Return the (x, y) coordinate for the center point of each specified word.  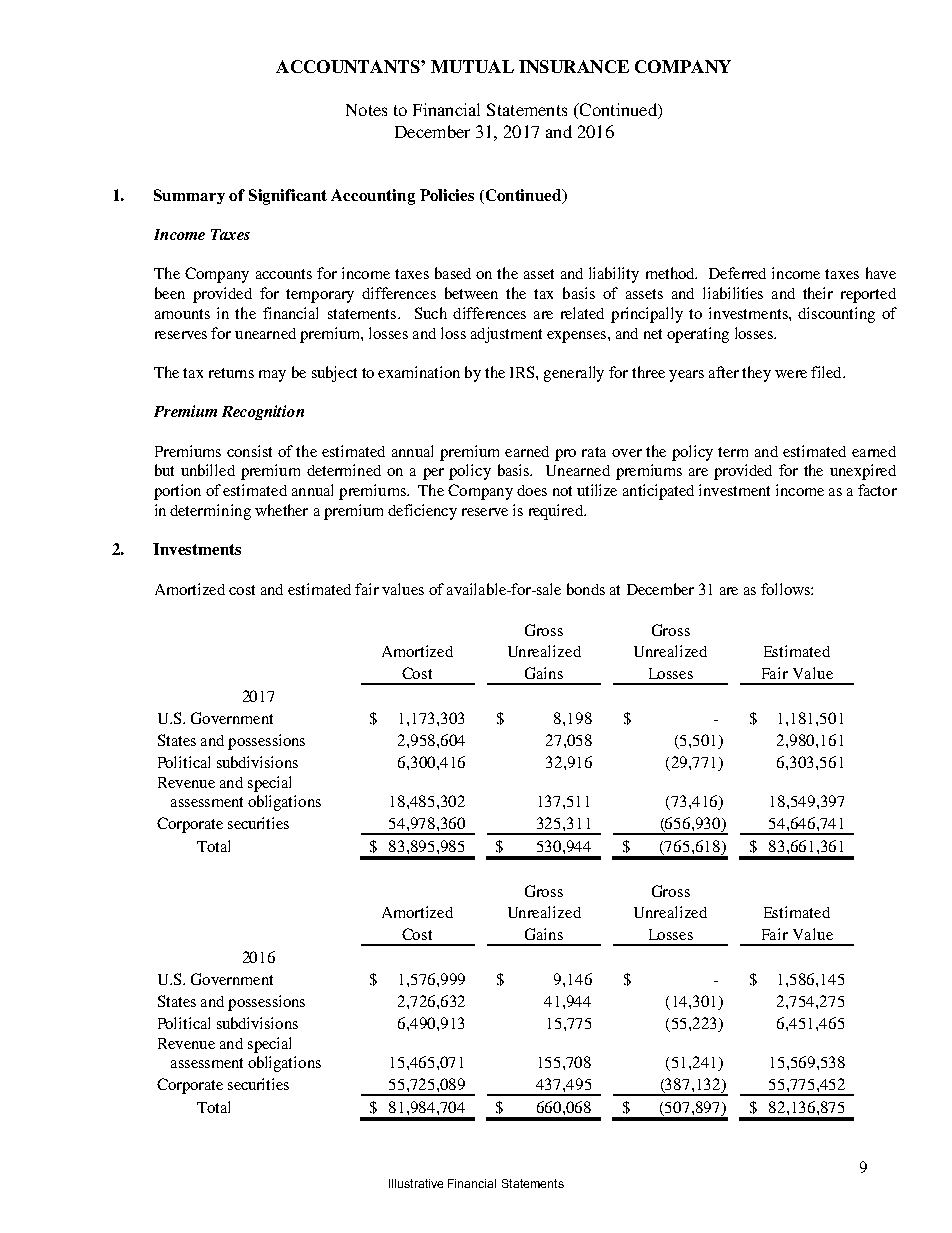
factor (877, 490)
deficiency (422, 512)
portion (177, 492)
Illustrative (416, 1183)
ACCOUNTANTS (349, 66)
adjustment (506, 335)
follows (786, 589)
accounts (284, 274)
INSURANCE (574, 66)
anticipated (658, 492)
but (164, 470)
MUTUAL (472, 66)
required (557, 512)
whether (281, 510)
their (818, 293)
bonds (586, 589)
